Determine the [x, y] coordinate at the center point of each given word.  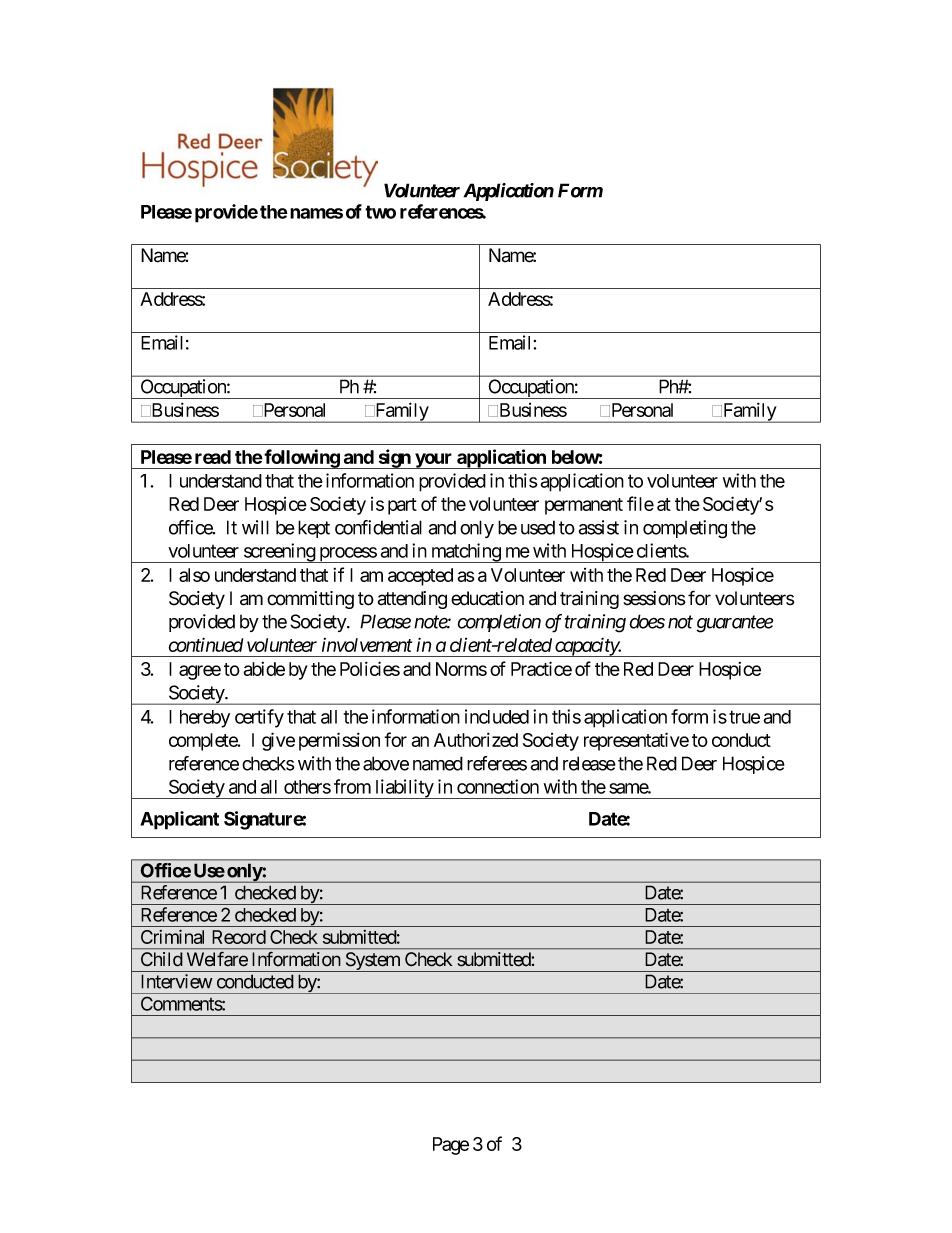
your [434, 461]
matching [465, 553]
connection [498, 786]
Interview [177, 981]
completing [685, 529]
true [744, 717]
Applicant [179, 820]
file [640, 503]
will [255, 527]
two [380, 212]
